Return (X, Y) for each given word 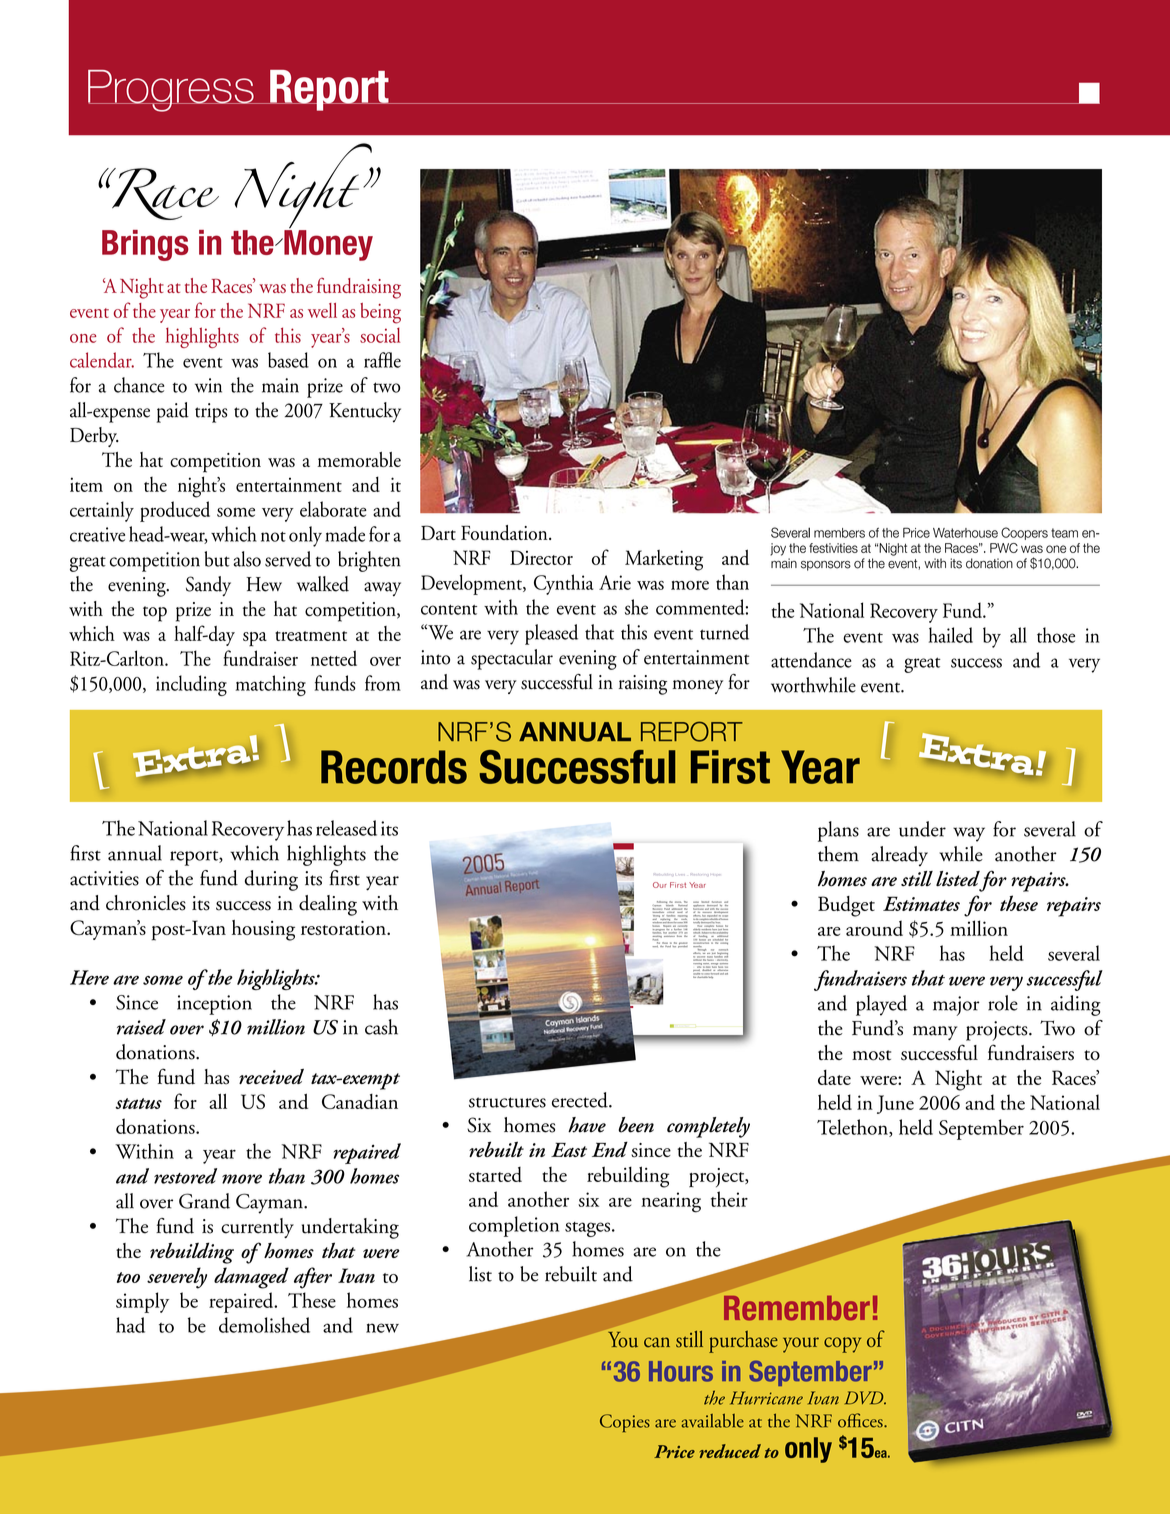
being (380, 313)
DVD (865, 1398)
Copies (625, 1423)
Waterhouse (965, 533)
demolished (264, 1325)
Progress (172, 91)
